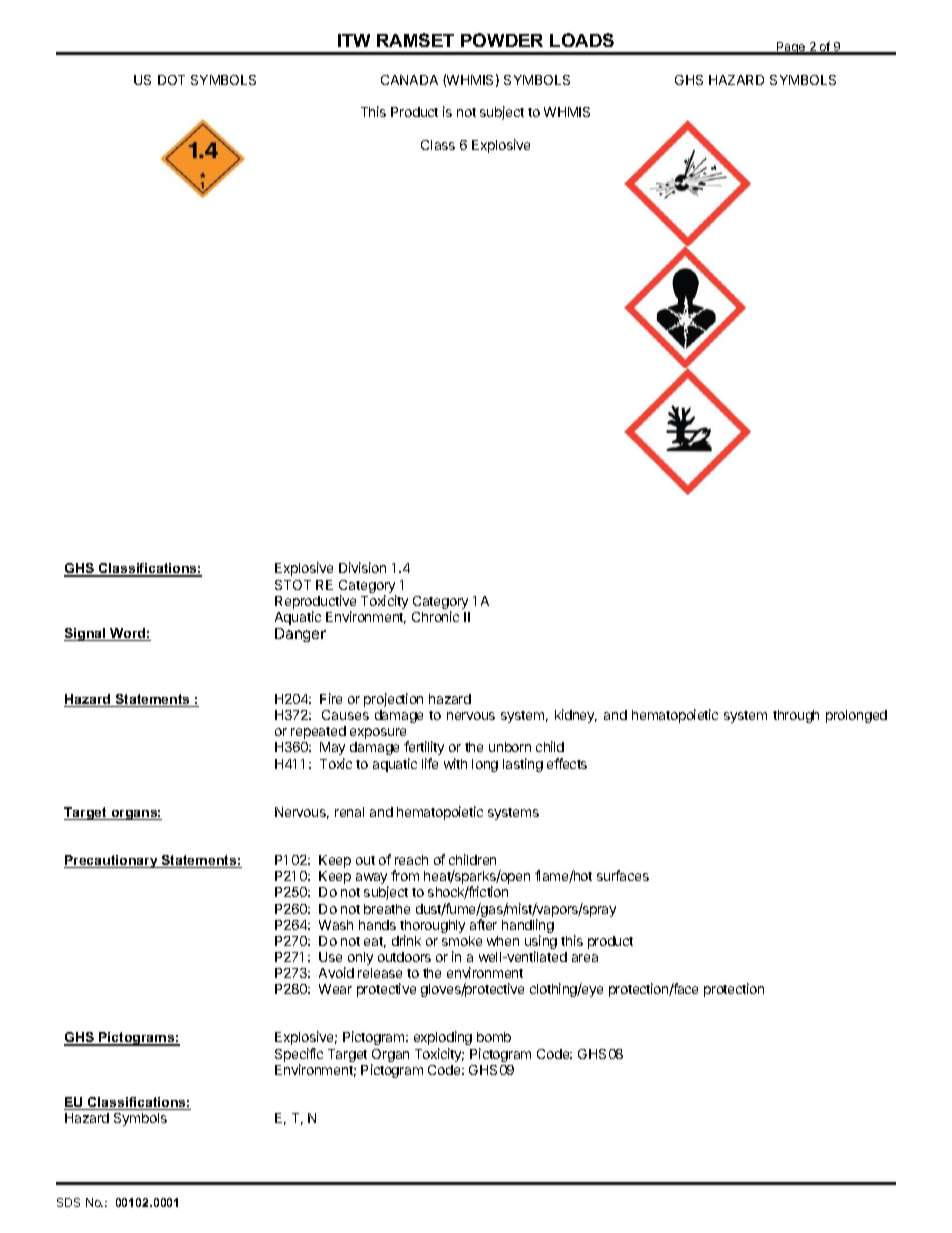 The width and height of the screenshot is (952, 1233). Describe the element at coordinates (582, 40) in the screenshot. I see `LOADS` at that location.
